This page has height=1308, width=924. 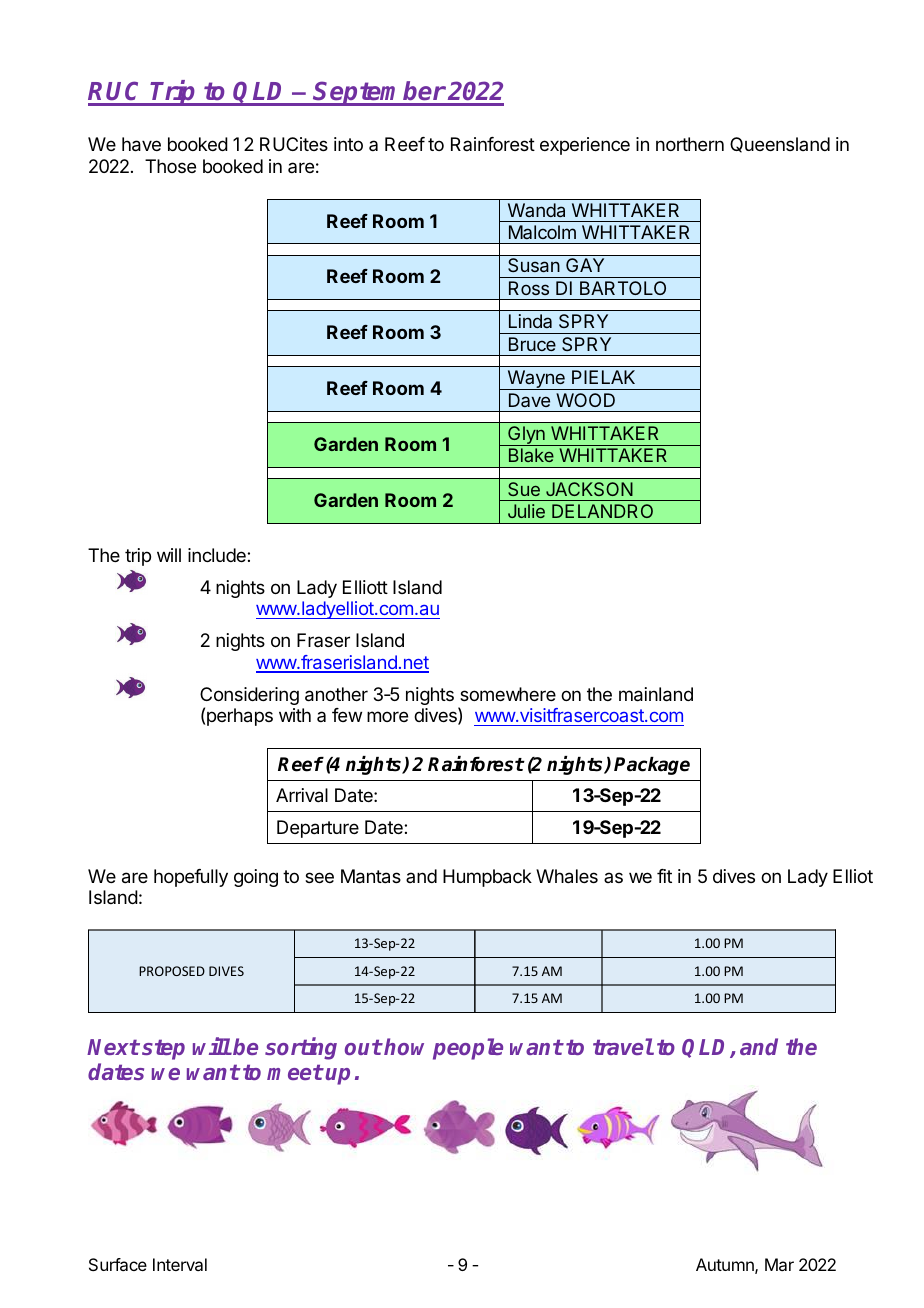 I want to click on perhaps, so click(x=240, y=717).
